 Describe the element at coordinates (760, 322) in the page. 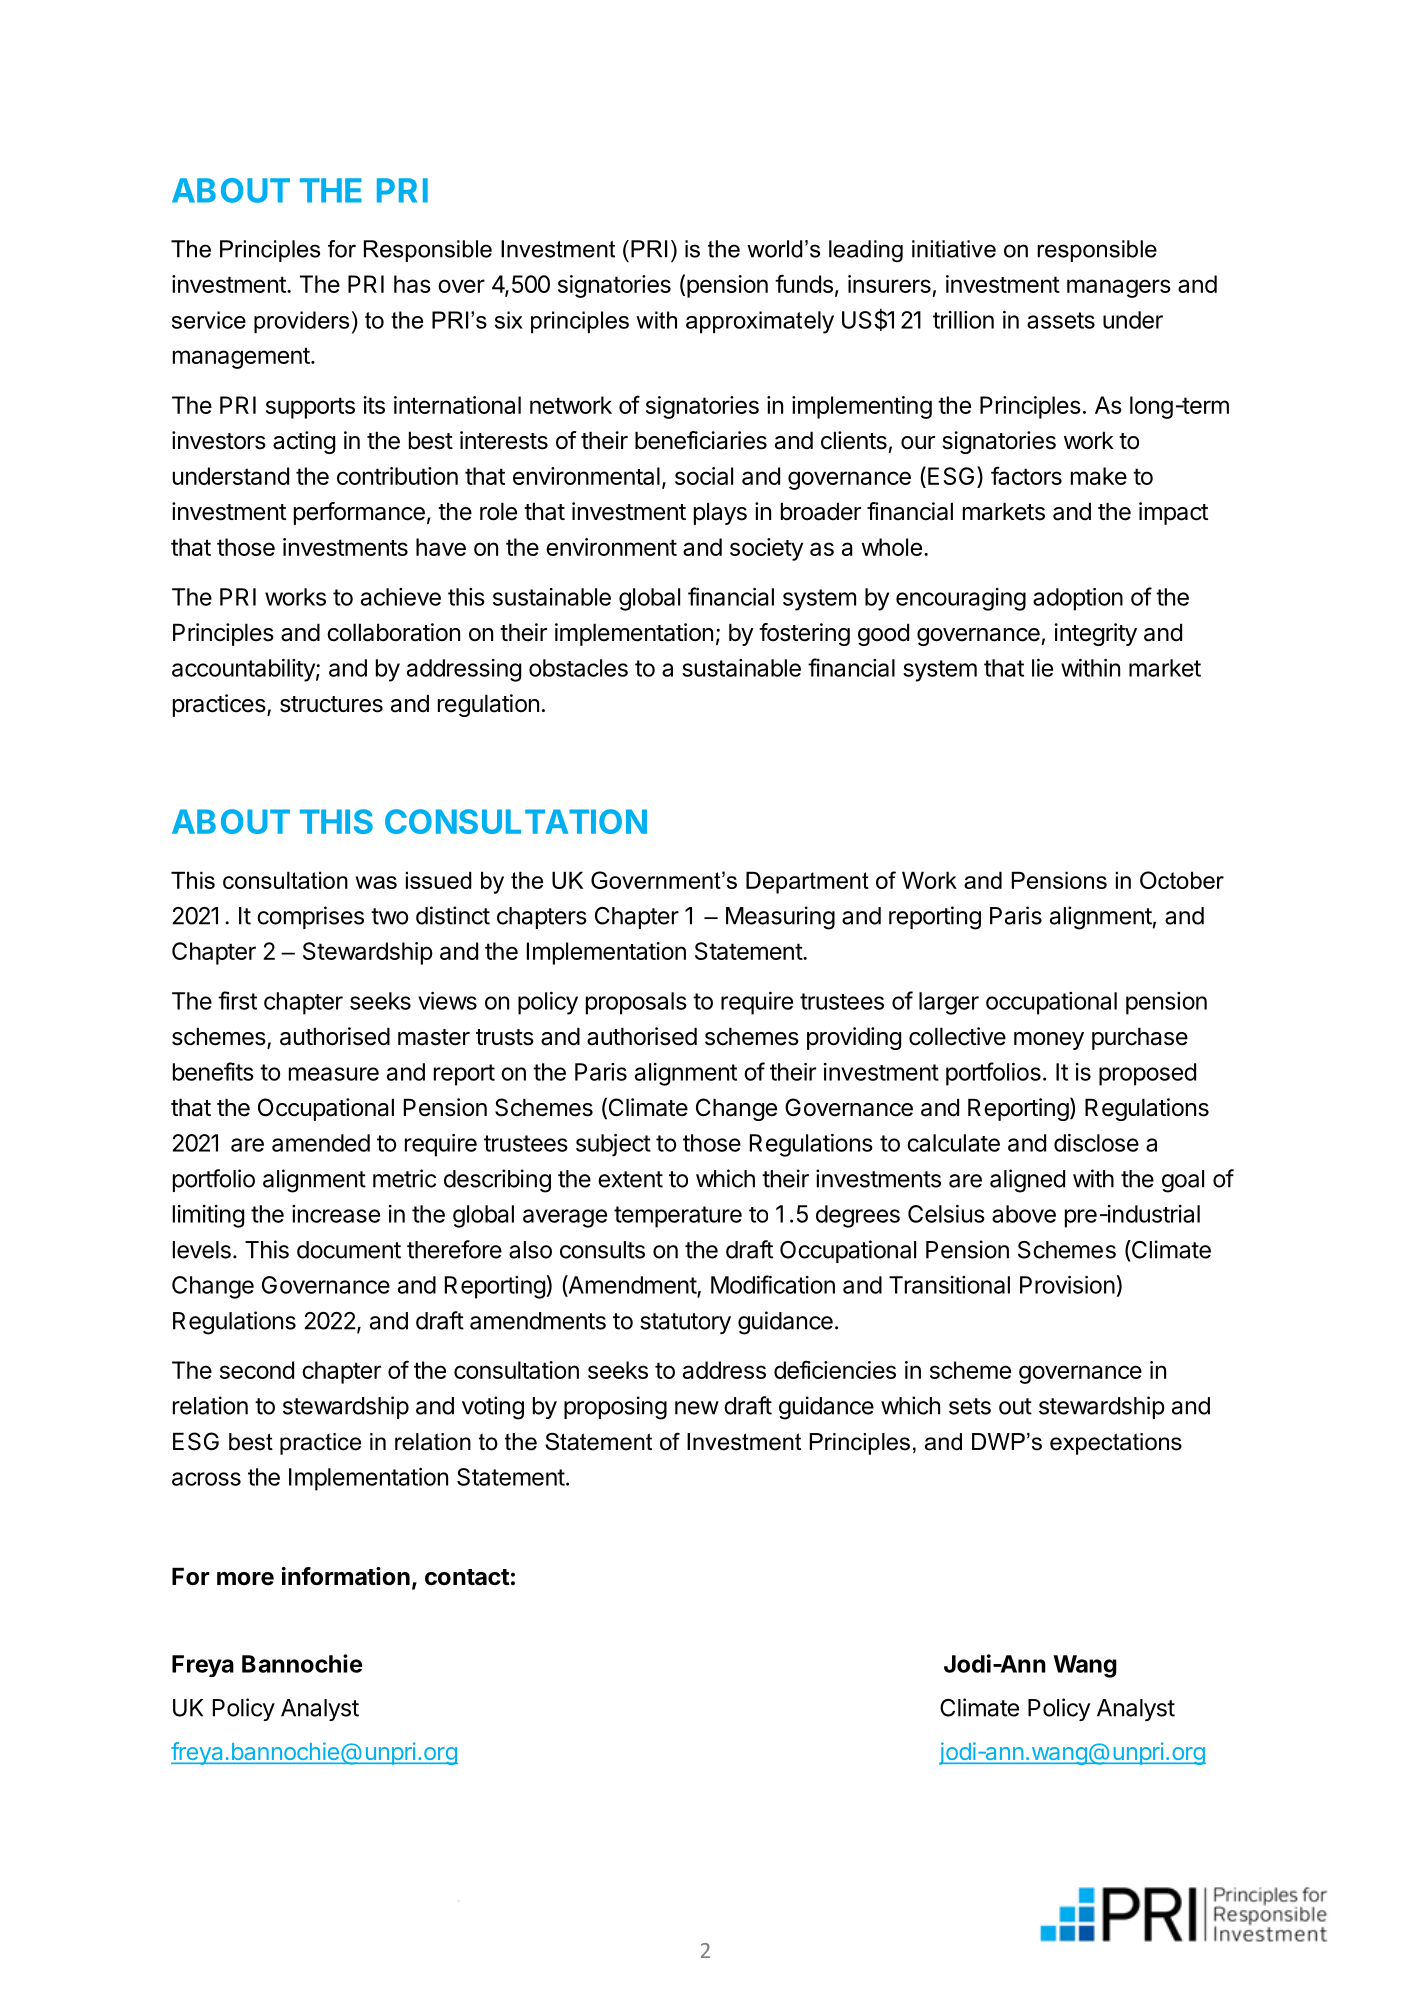

I see `approximately` at that location.
